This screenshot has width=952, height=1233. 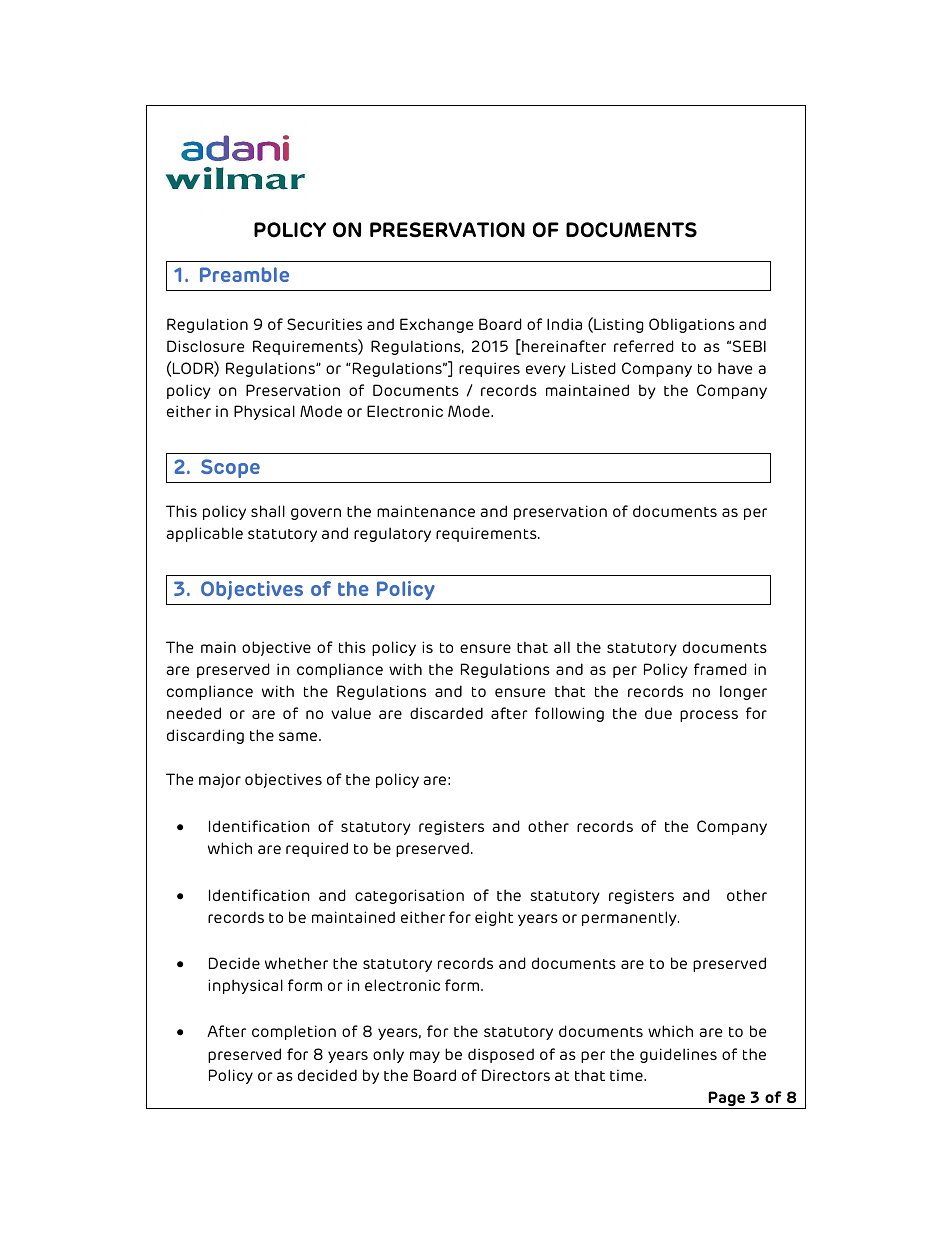 What do you see at coordinates (409, 896) in the screenshot?
I see `categorisation` at bounding box center [409, 896].
